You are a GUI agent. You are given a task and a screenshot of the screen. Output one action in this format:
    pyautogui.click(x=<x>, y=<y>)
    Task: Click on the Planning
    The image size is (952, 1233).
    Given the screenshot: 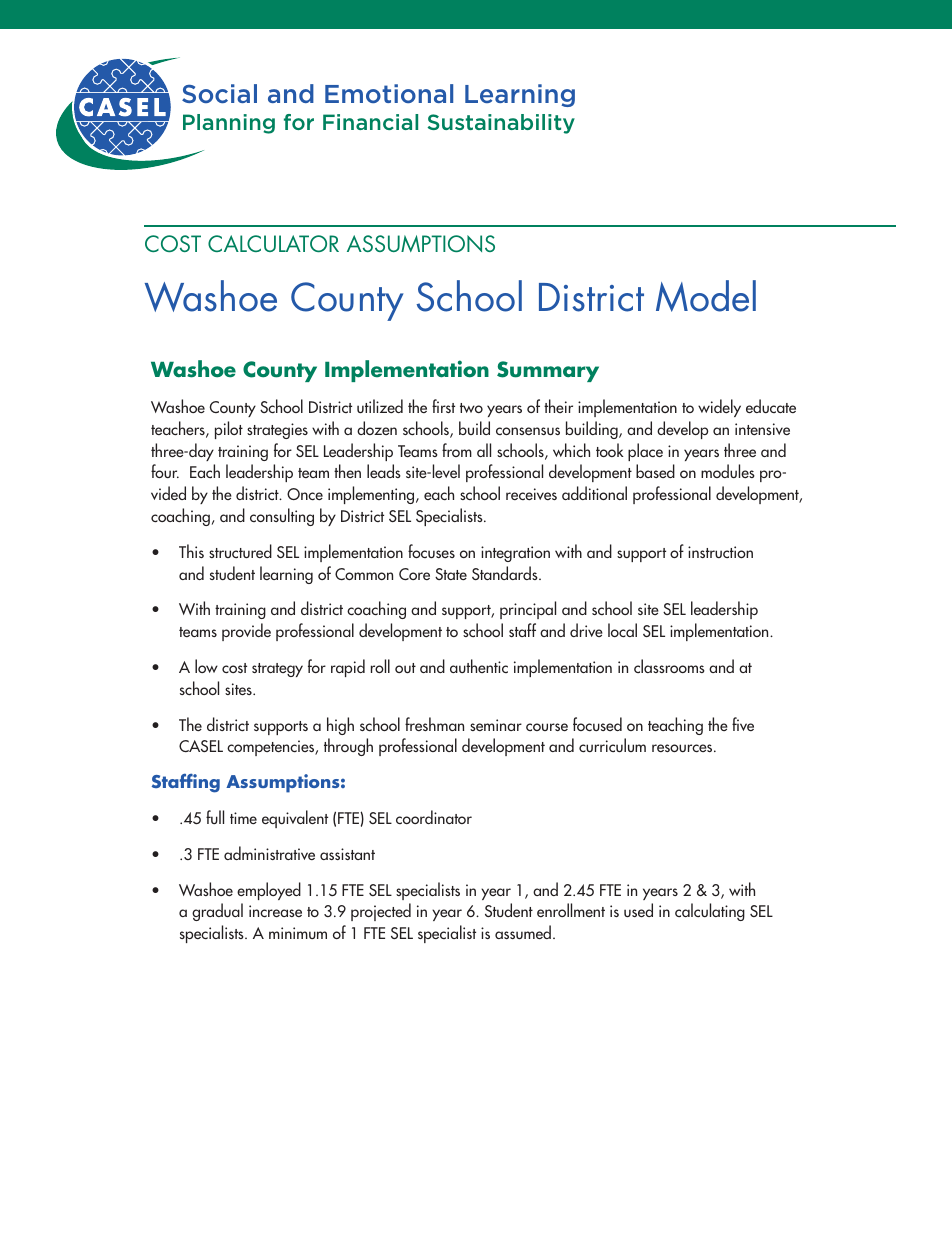 What is the action you would take?
    pyautogui.click(x=229, y=124)
